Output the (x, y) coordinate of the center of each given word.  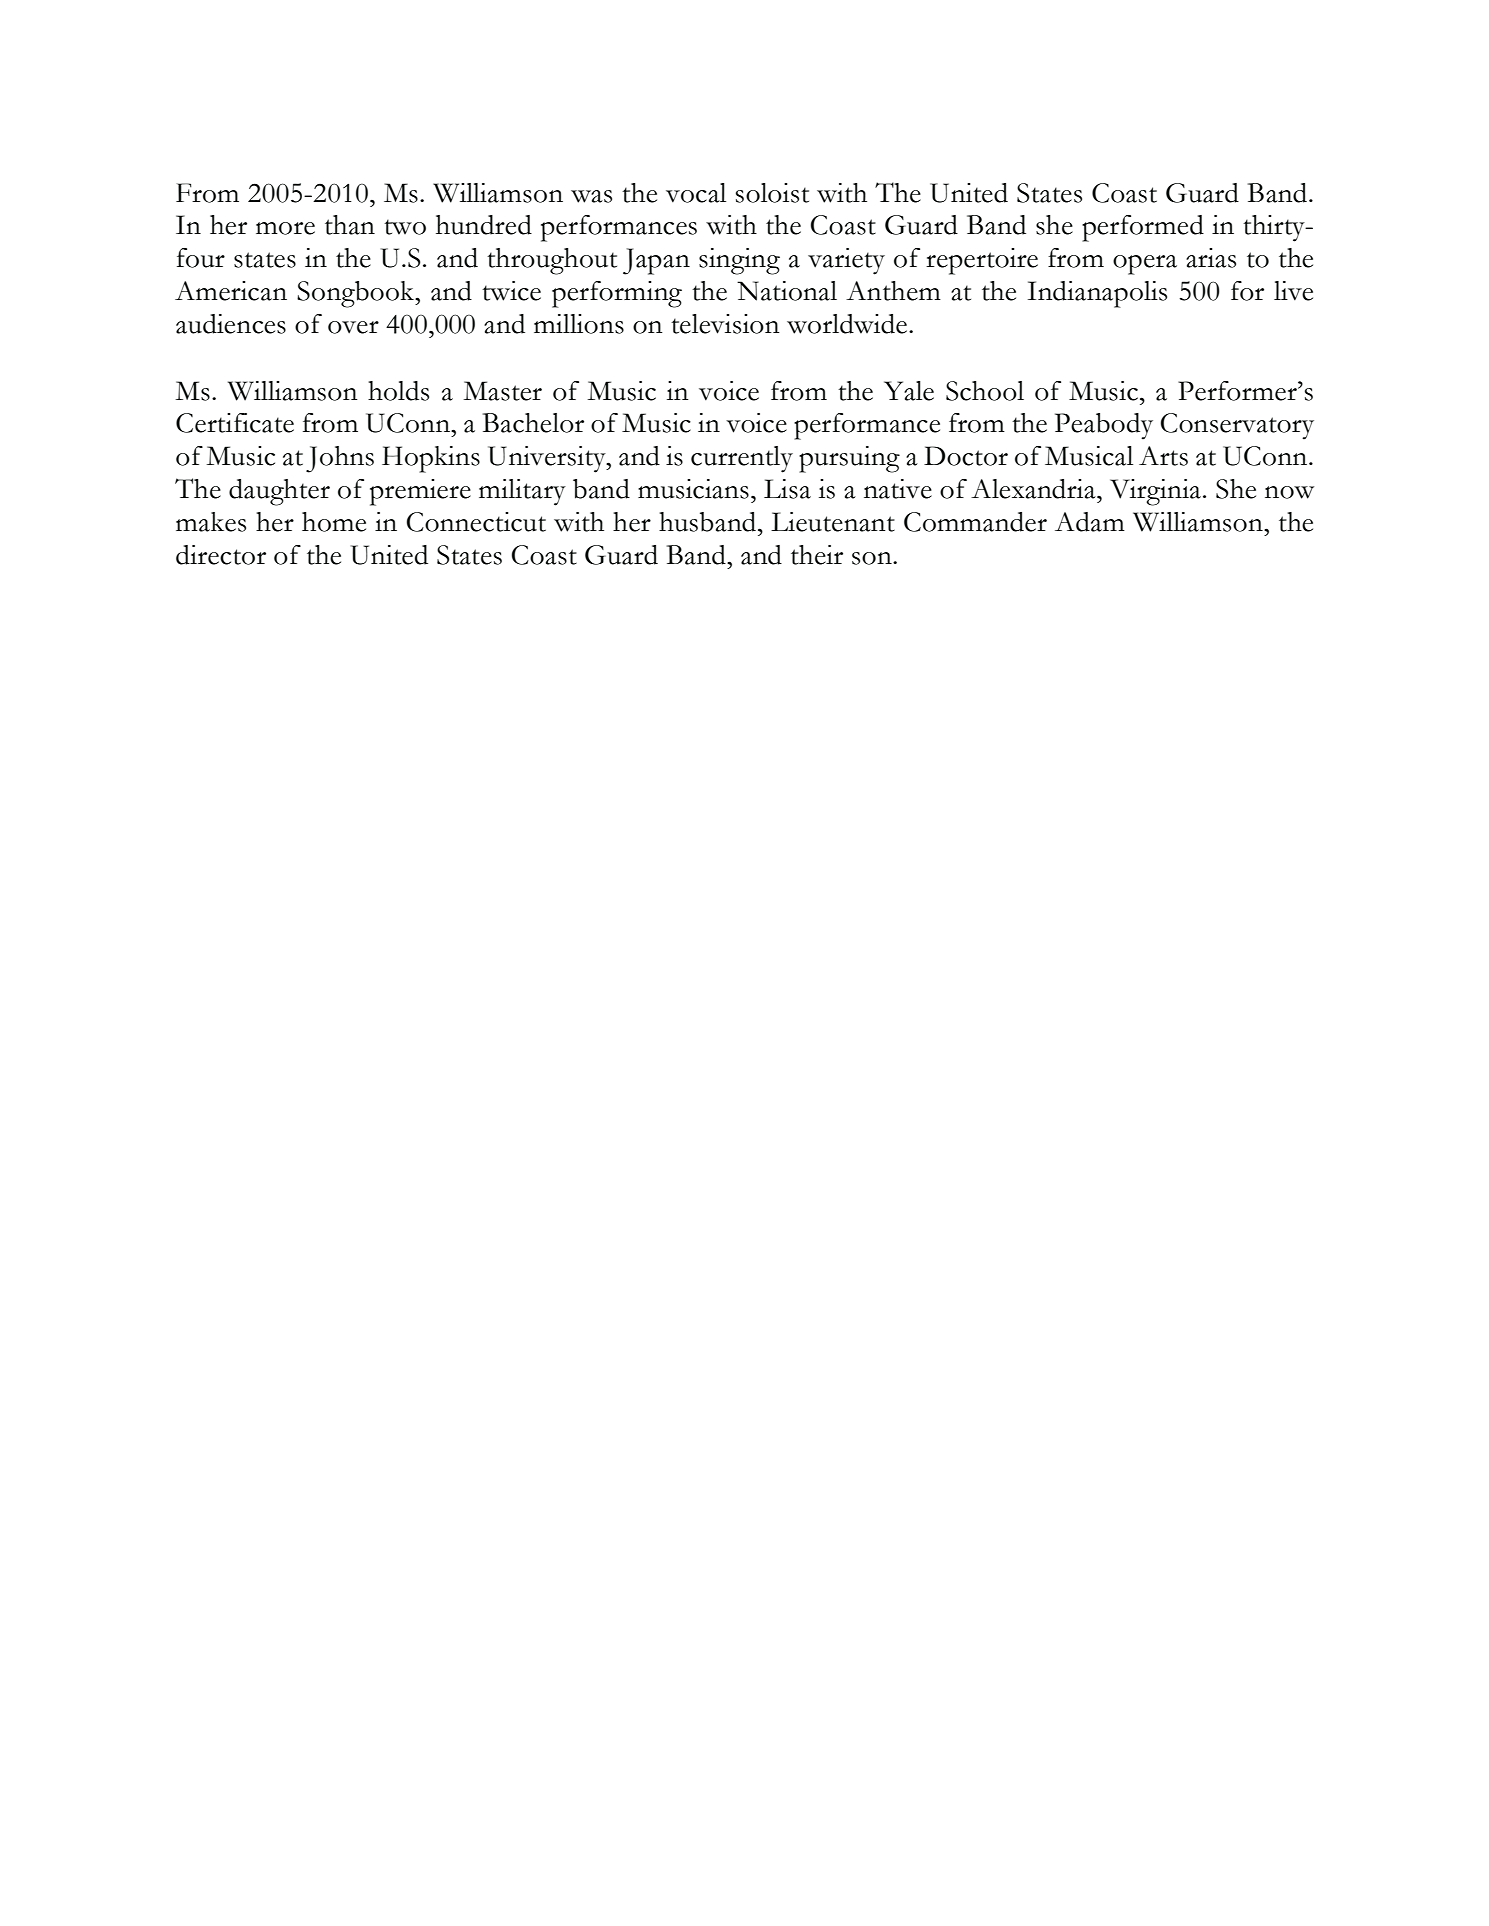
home (334, 522)
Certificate (235, 423)
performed (1143, 228)
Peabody (1104, 426)
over (353, 327)
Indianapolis (1097, 294)
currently (742, 459)
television (725, 324)
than (350, 225)
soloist (772, 193)
